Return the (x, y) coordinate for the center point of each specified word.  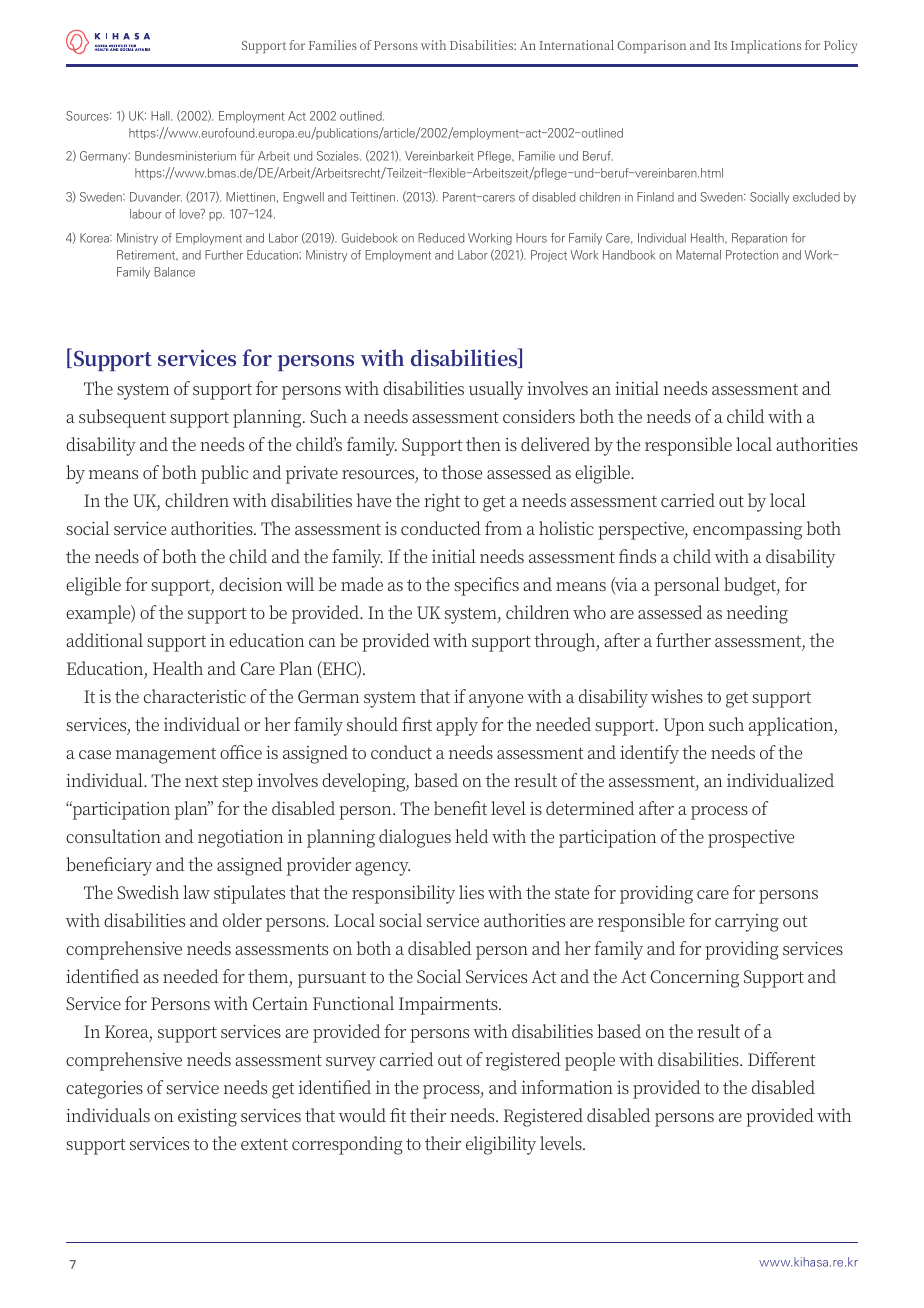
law (196, 892)
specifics (486, 586)
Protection (752, 255)
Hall (161, 116)
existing (207, 1118)
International (576, 45)
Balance (174, 272)
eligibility (501, 1145)
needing (757, 614)
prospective (751, 839)
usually (496, 390)
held (471, 836)
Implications (766, 46)
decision (250, 584)
